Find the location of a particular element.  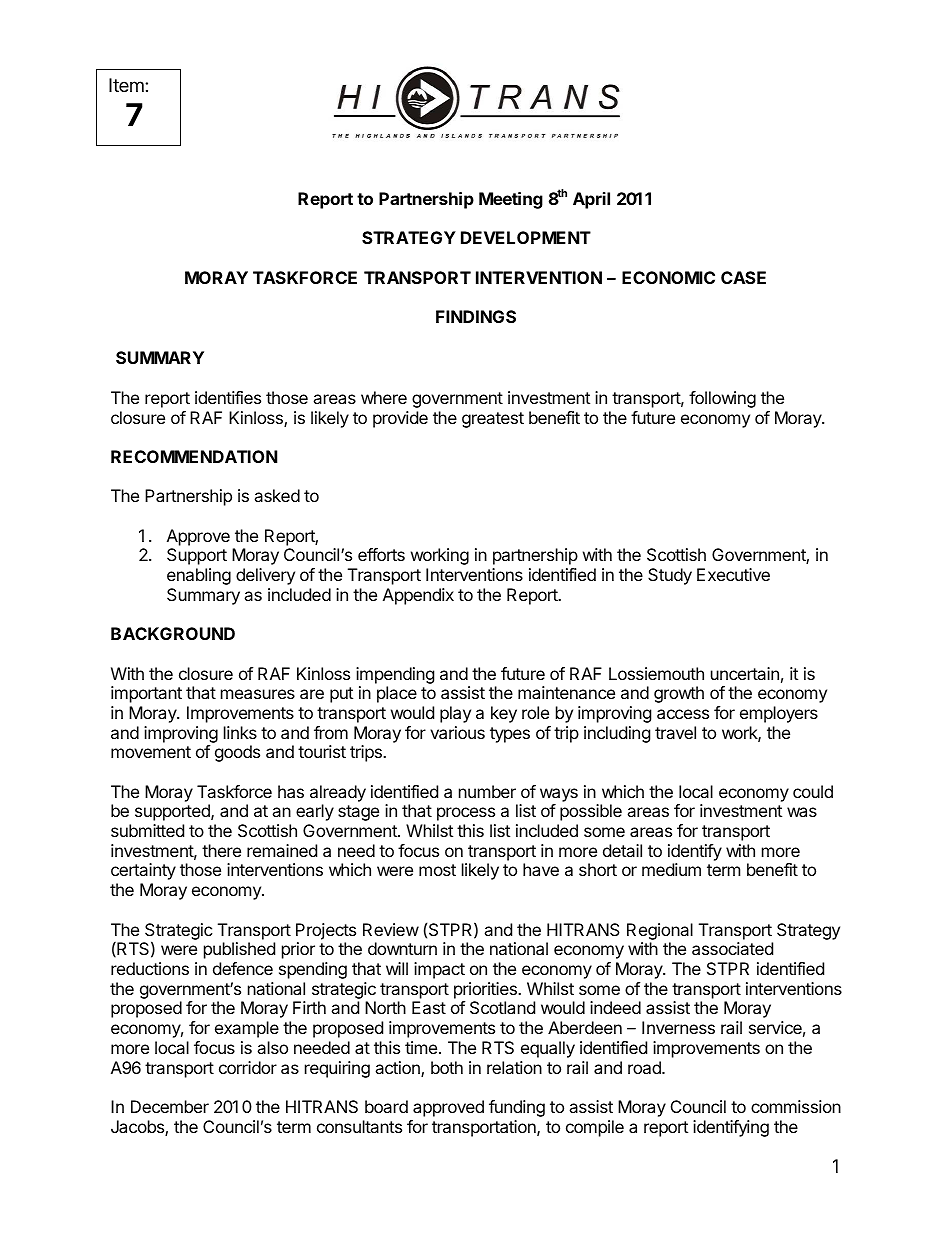

medium is located at coordinates (671, 869).
